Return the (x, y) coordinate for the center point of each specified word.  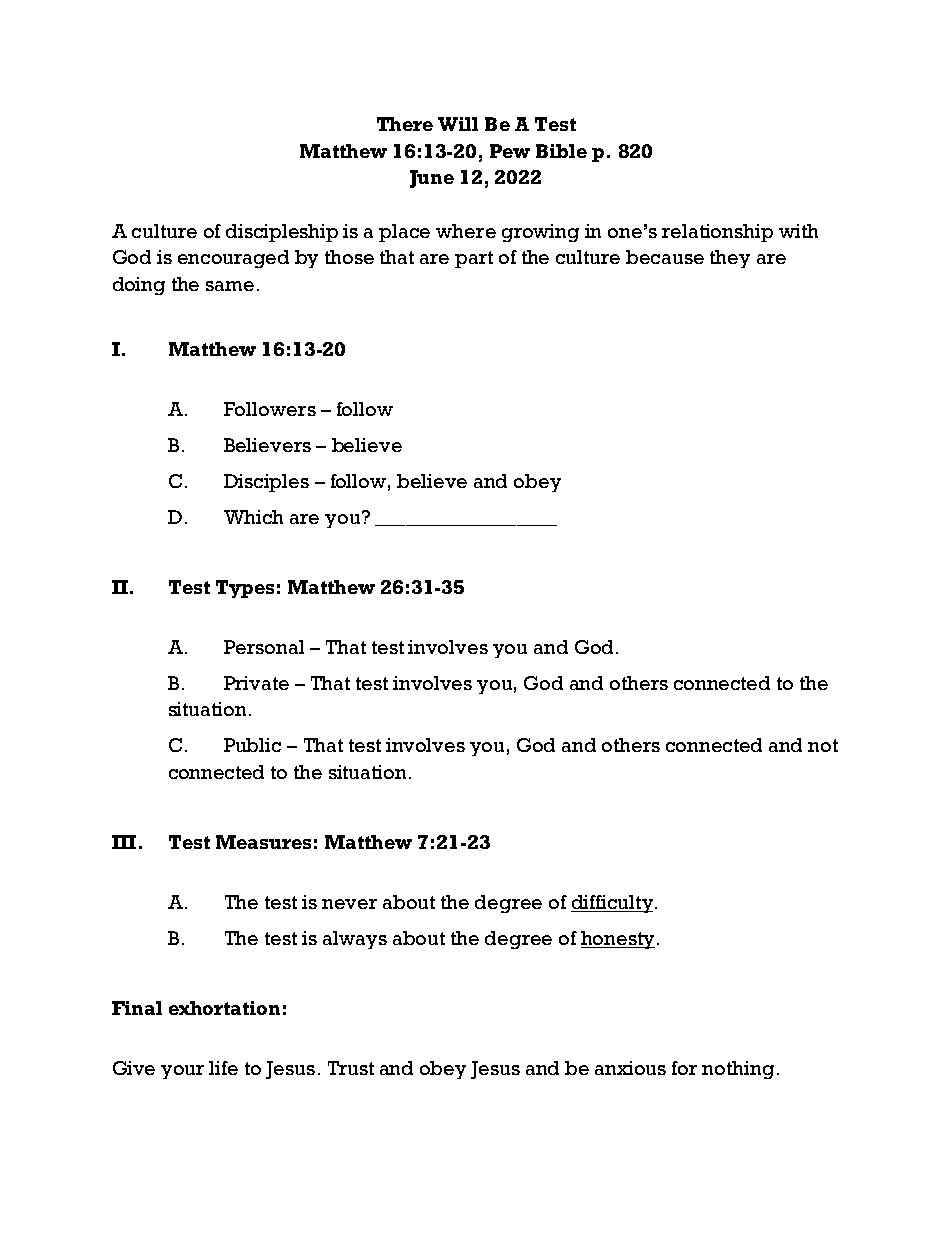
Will (458, 124)
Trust (351, 1068)
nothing (738, 1070)
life (223, 1068)
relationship (717, 233)
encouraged (233, 259)
